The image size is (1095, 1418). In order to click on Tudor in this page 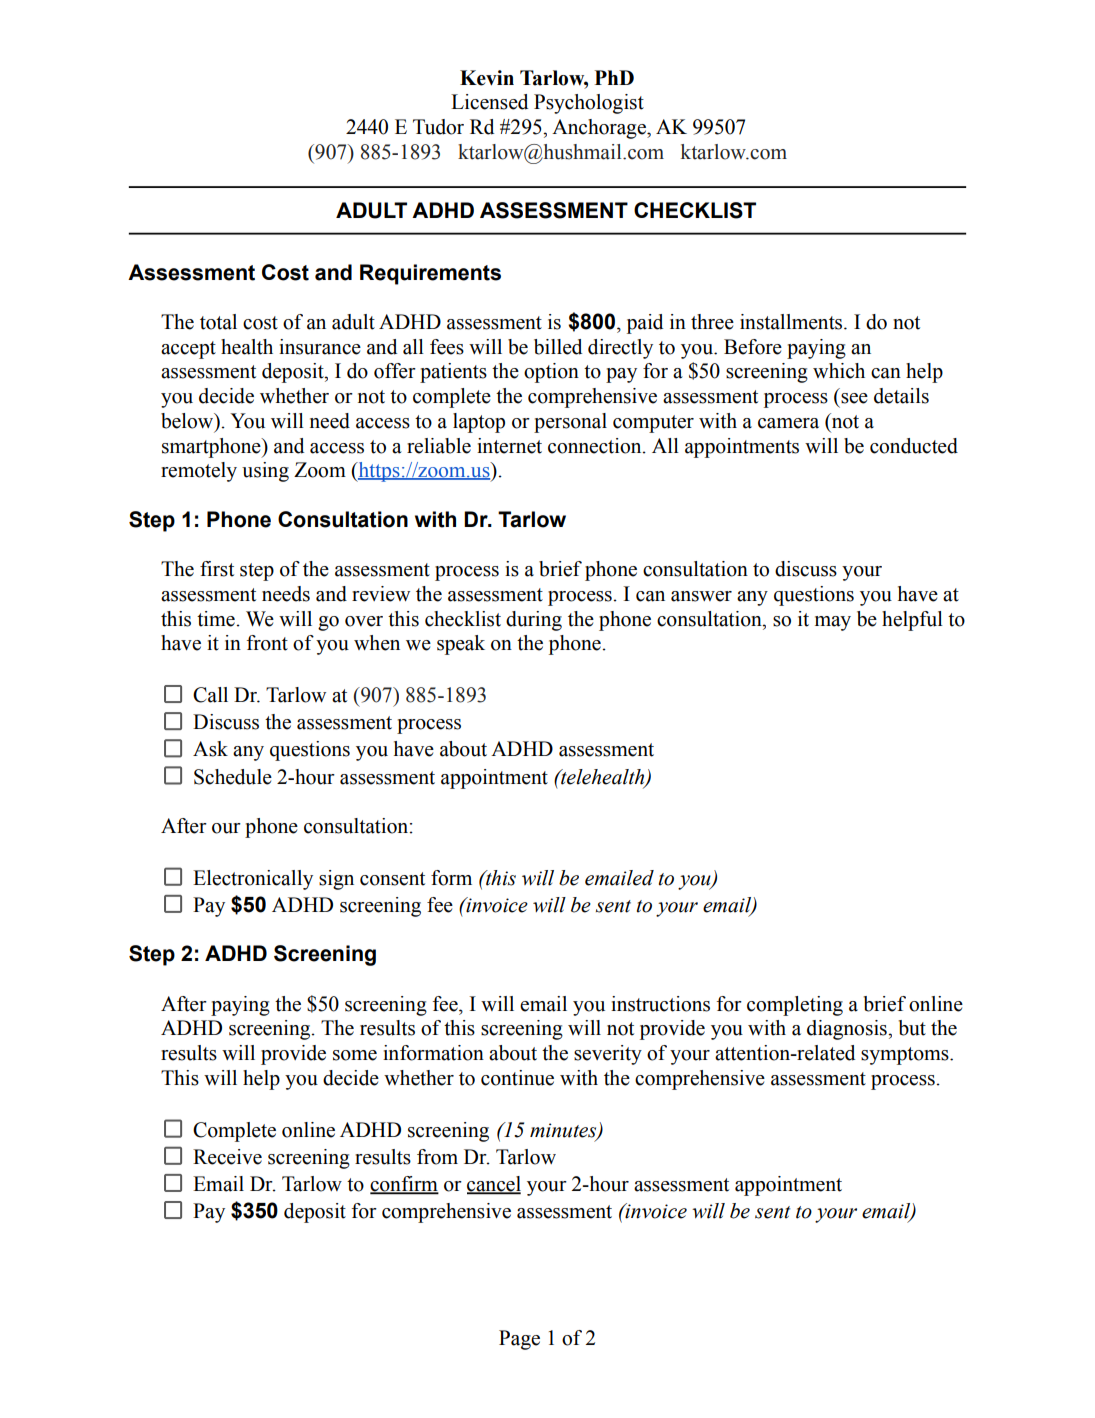, I will do `click(438, 127)`.
